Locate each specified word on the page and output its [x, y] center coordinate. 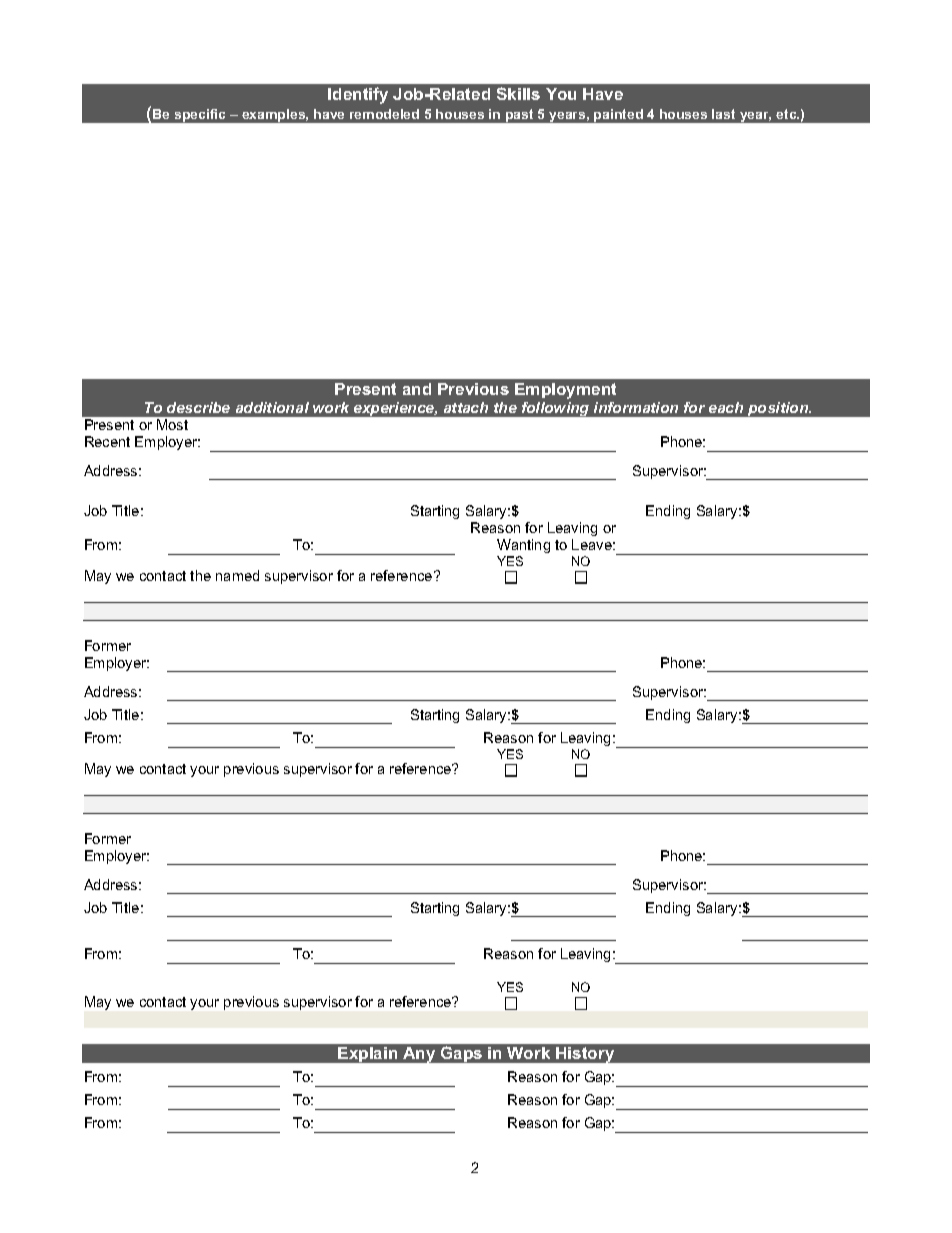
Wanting [523, 546]
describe [198, 407]
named [237, 575]
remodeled [384, 114]
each [726, 407]
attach [466, 407]
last [723, 114]
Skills [518, 93]
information [636, 407]
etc [787, 114]
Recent [107, 441]
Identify [358, 95]
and [417, 389]
